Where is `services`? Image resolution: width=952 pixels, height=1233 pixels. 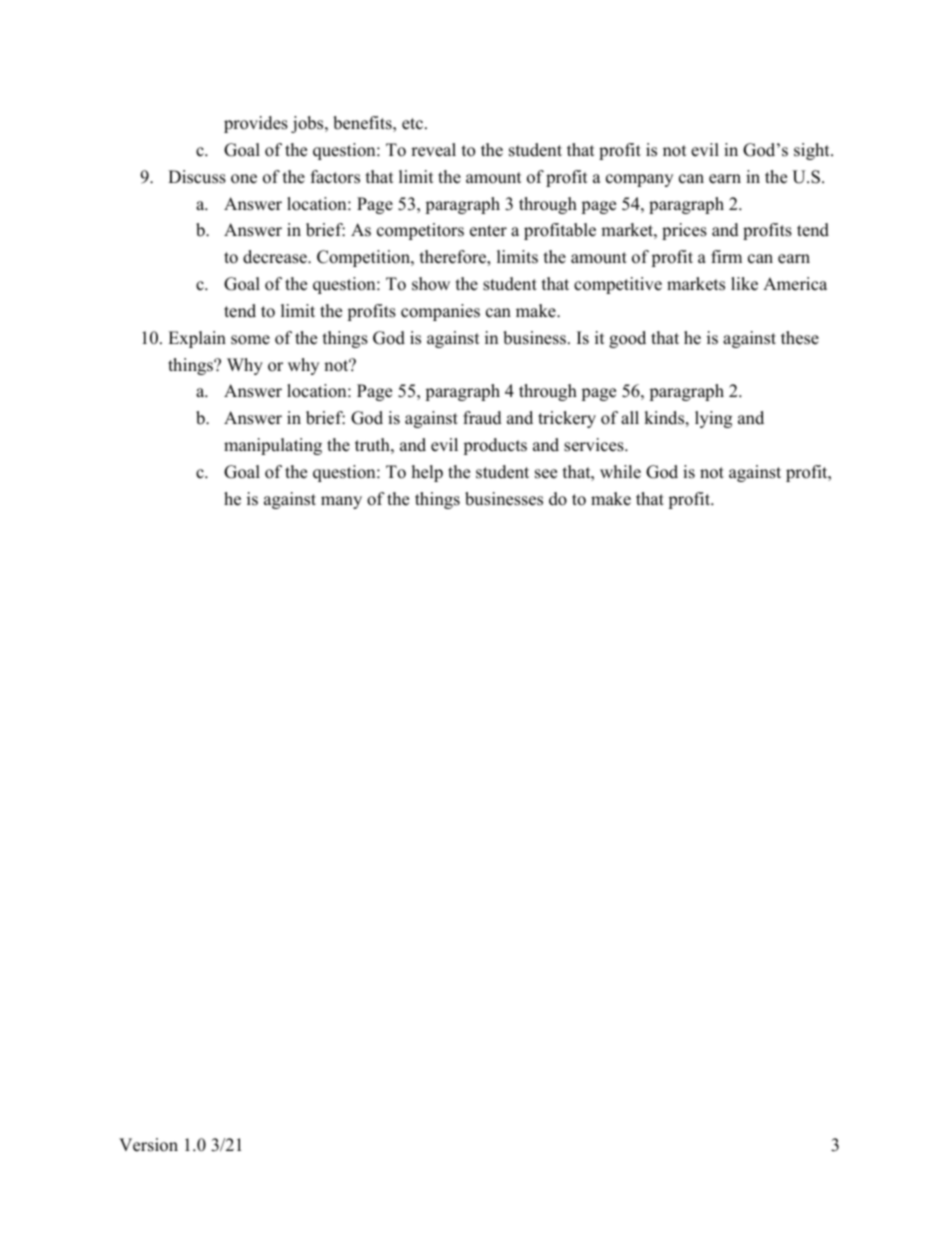
services is located at coordinates (595, 445).
